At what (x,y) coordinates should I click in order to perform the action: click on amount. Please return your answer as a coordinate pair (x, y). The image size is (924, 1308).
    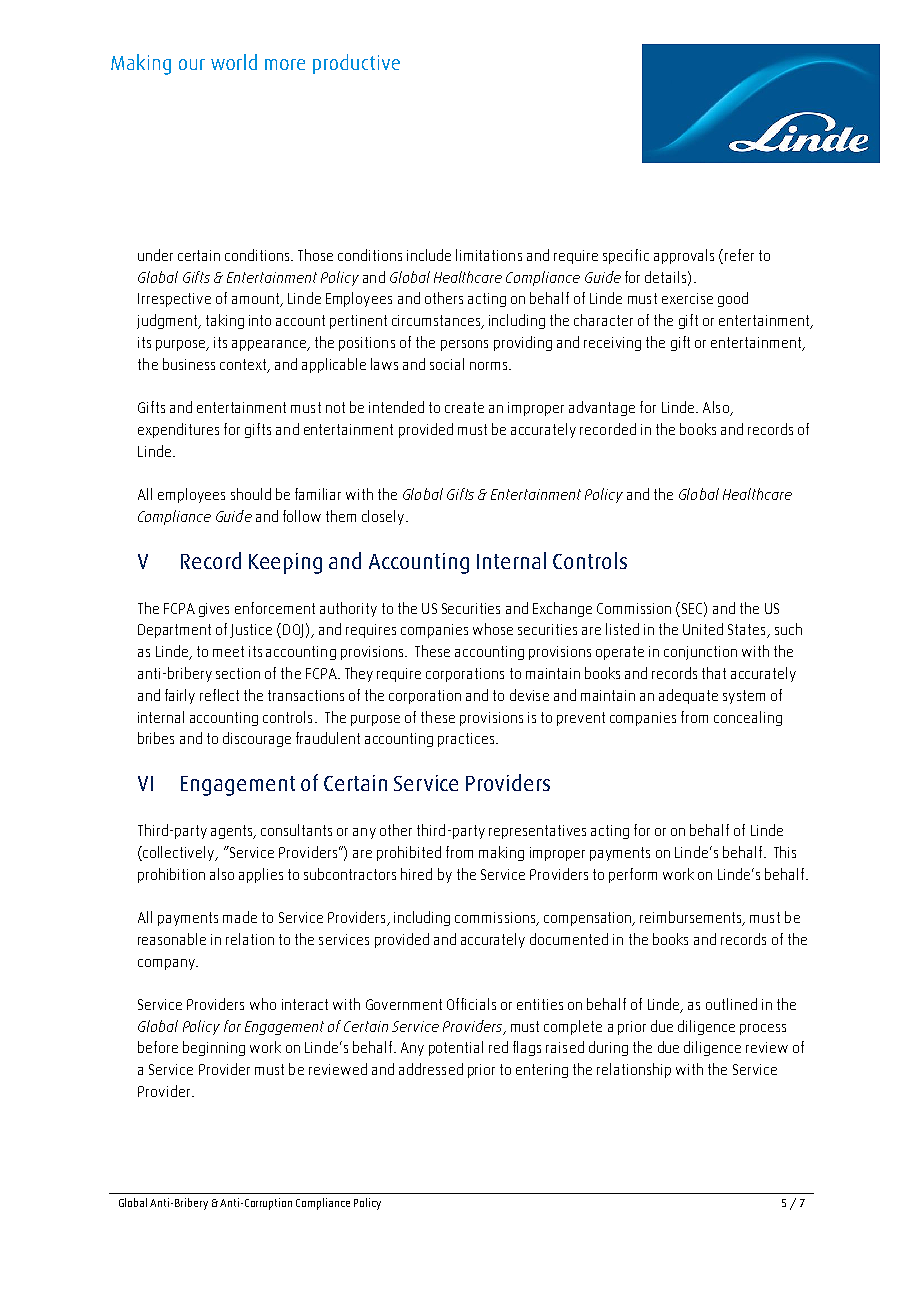
    Looking at the image, I should click on (257, 300).
